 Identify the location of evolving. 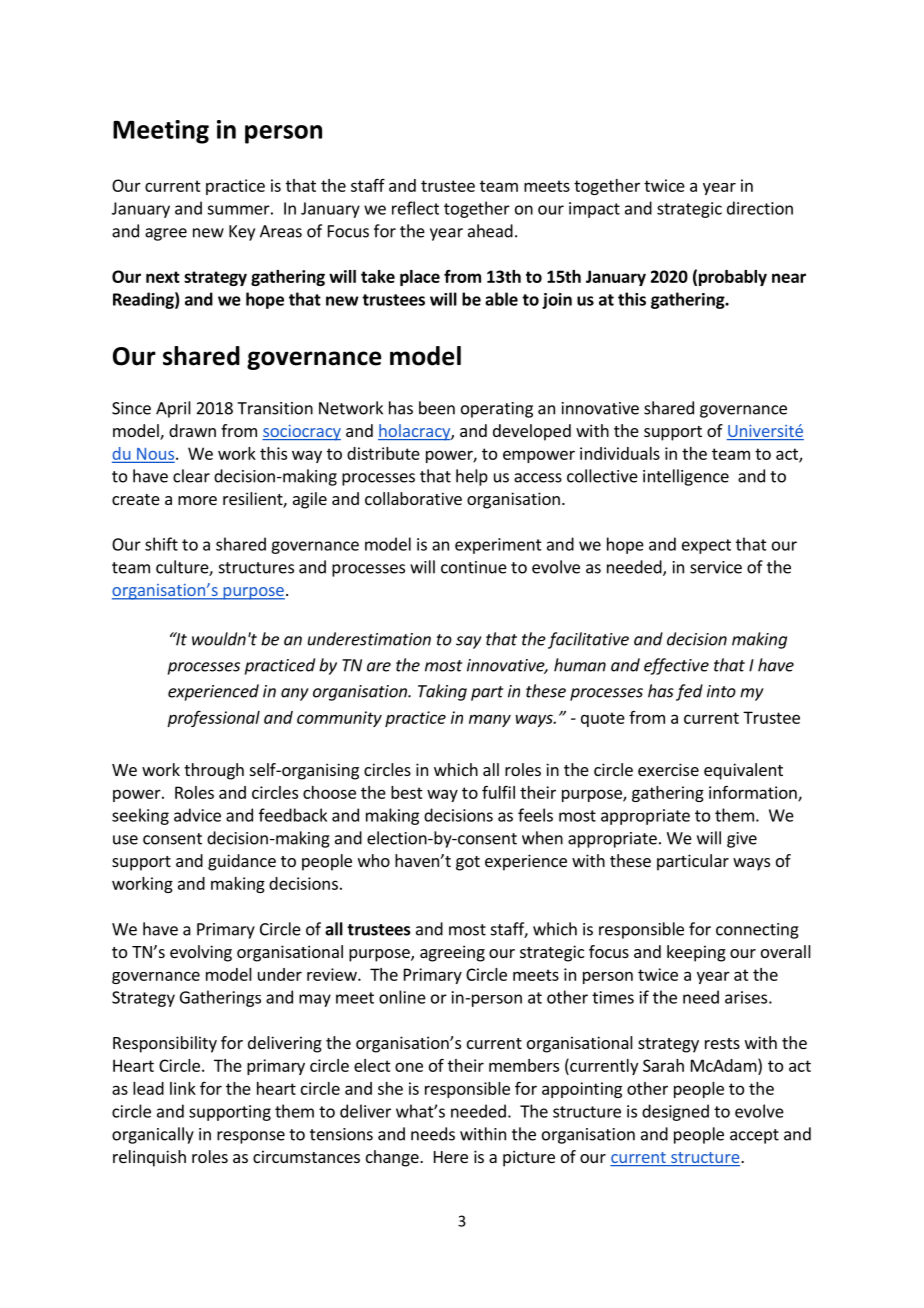
(201, 953).
